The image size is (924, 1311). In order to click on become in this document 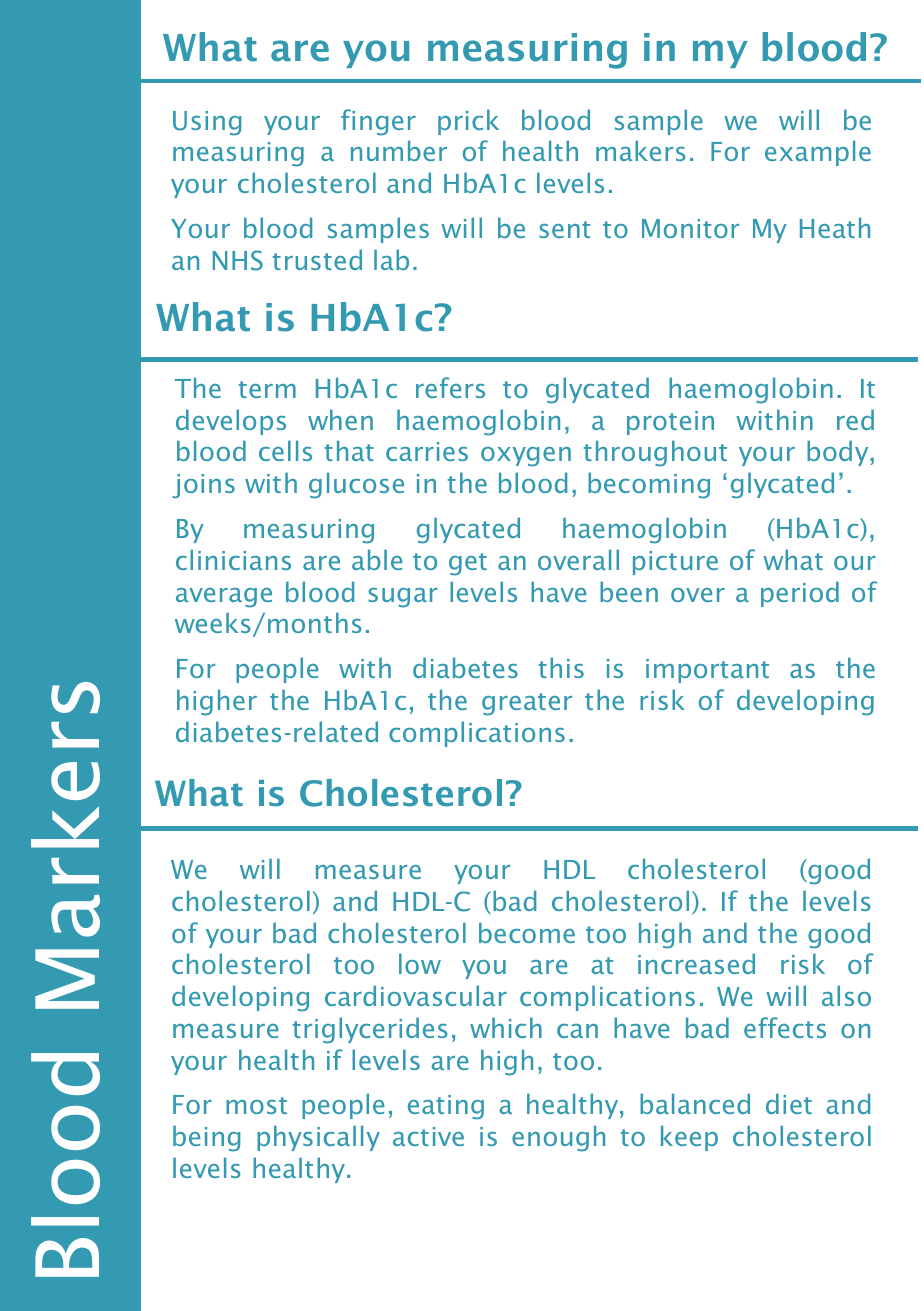, I will do `click(527, 932)`.
